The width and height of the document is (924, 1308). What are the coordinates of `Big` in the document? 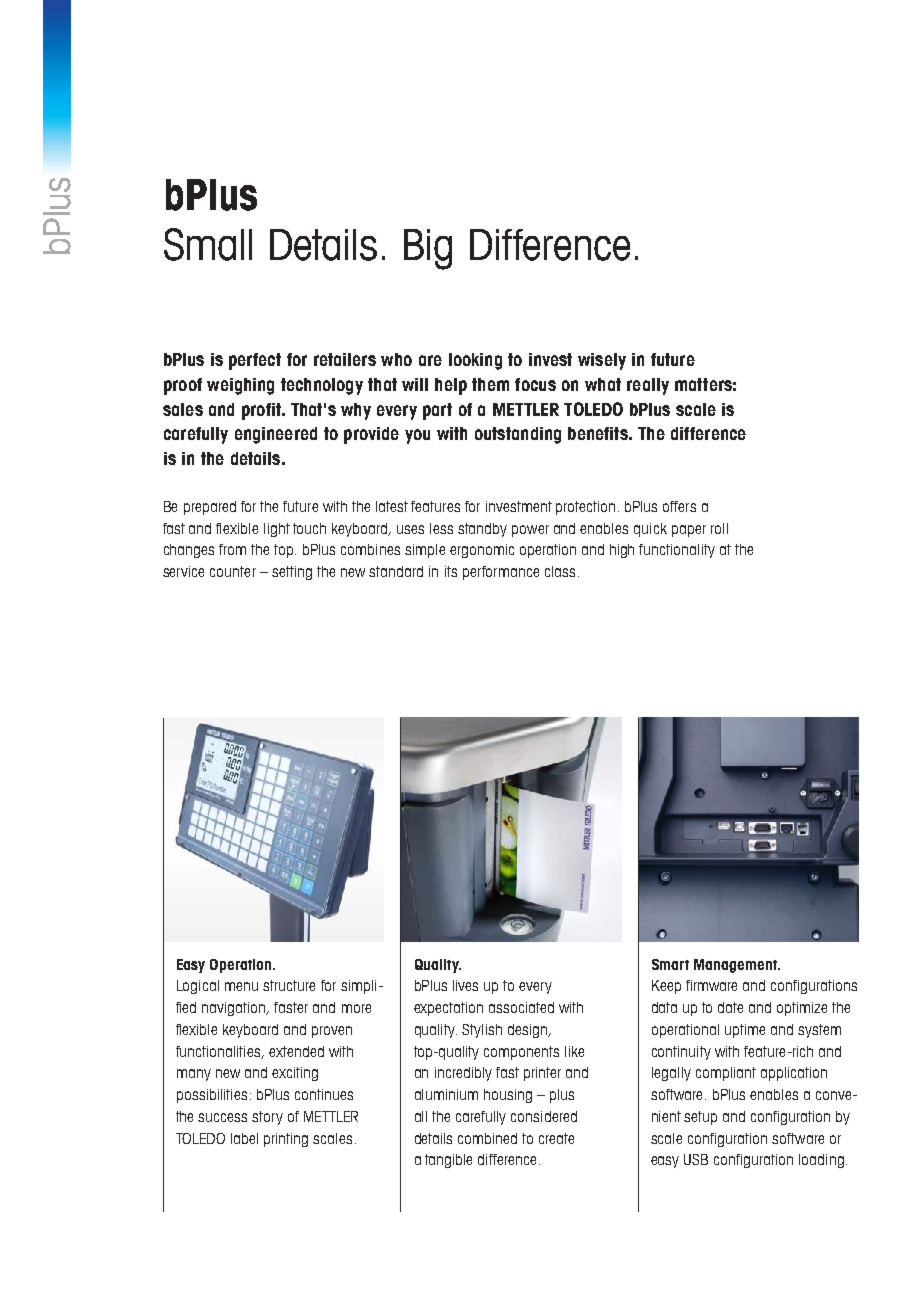 It's located at (428, 249).
